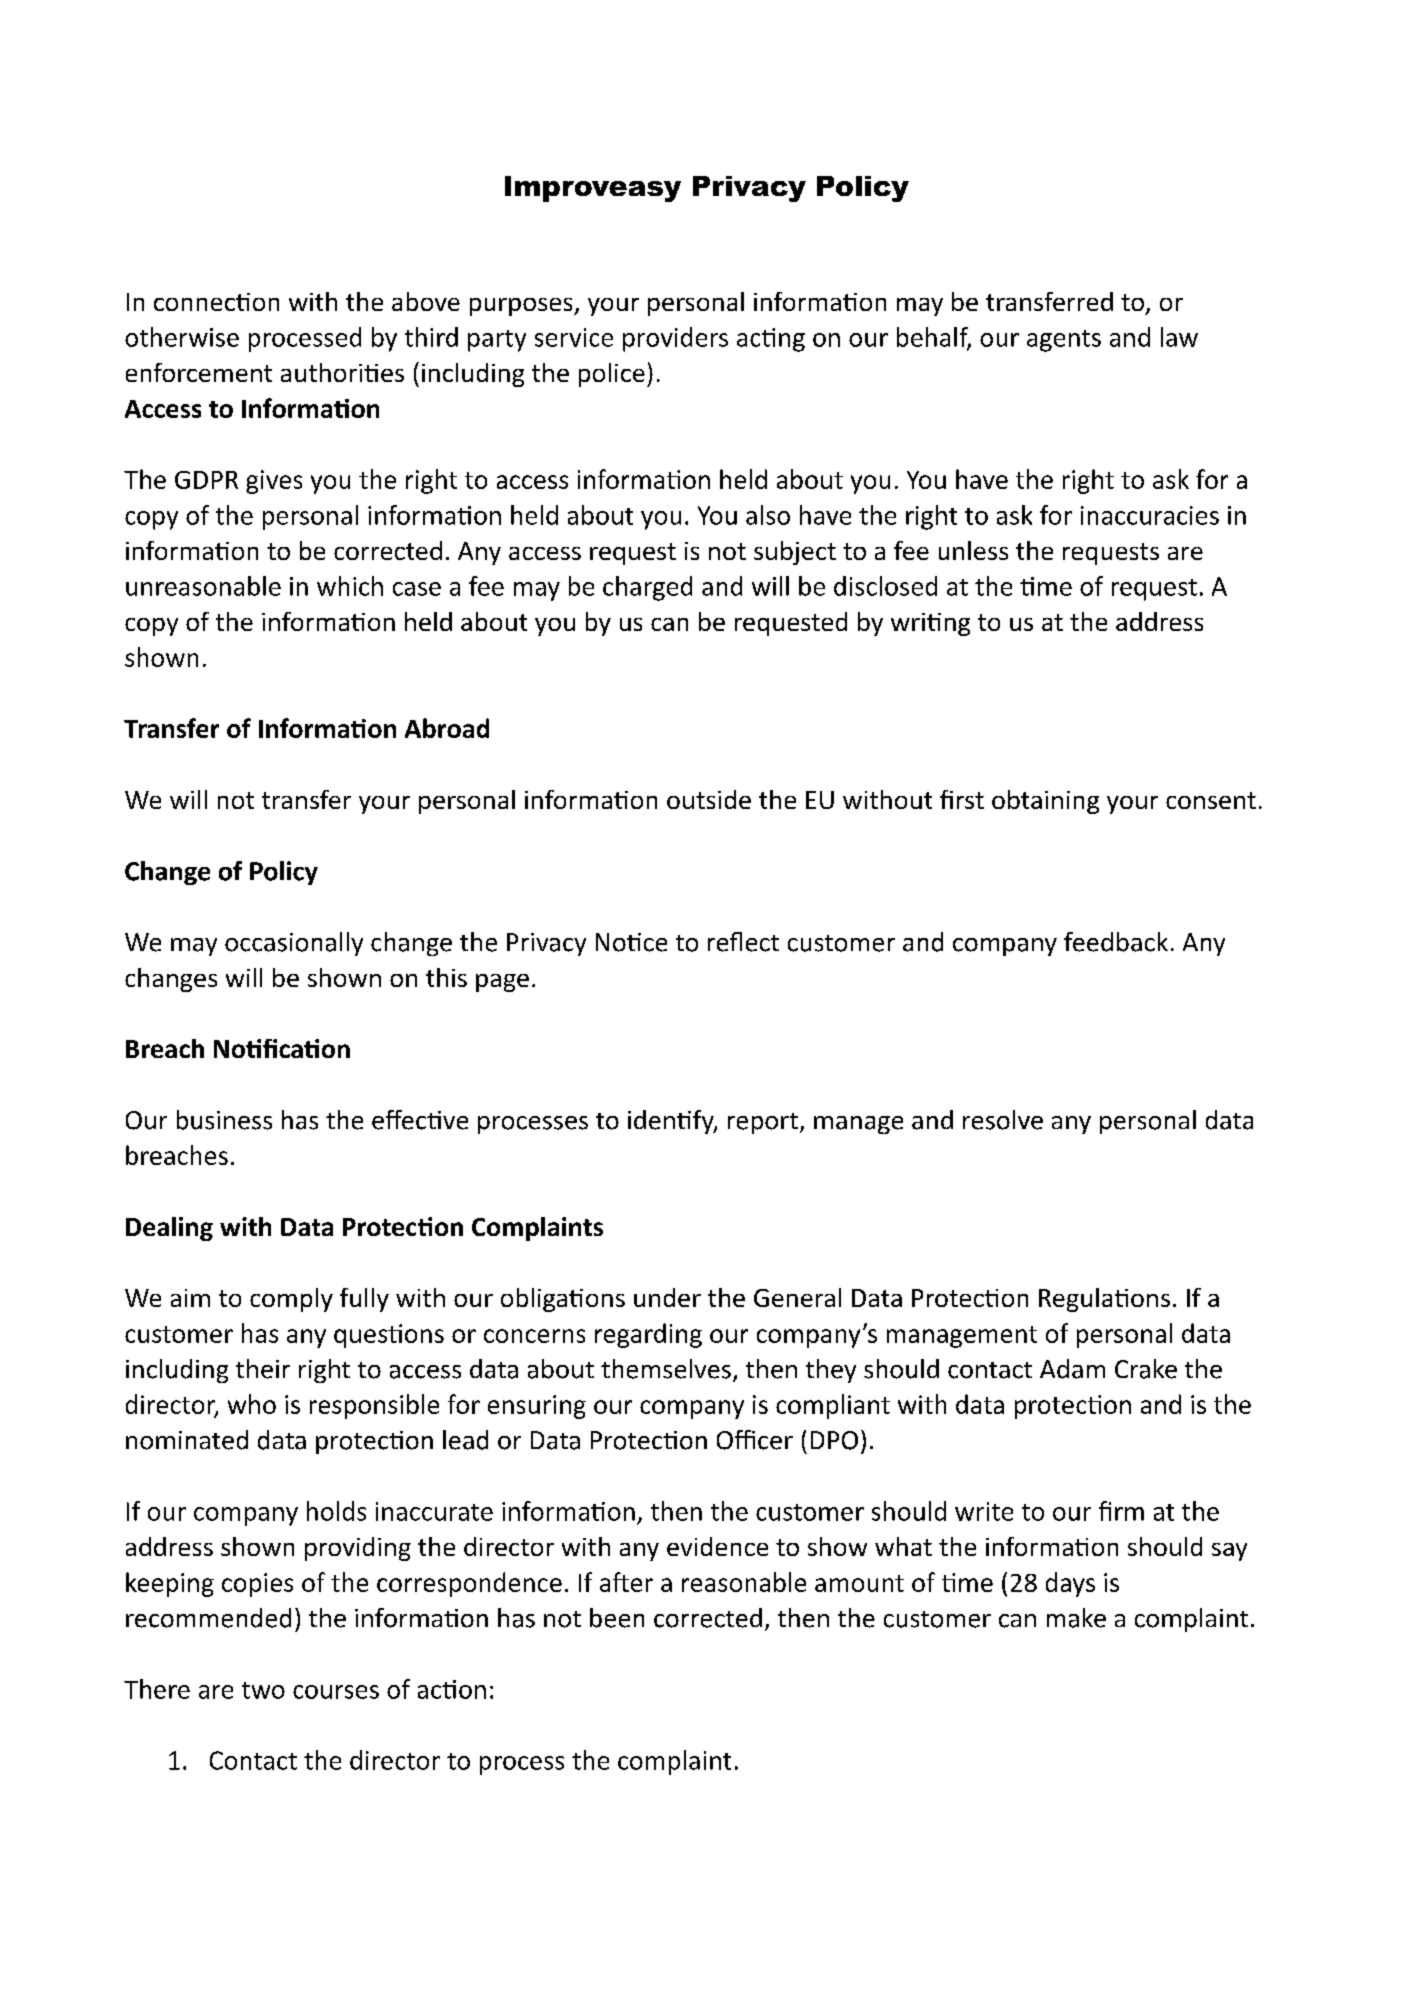 The width and height of the screenshot is (1411, 1997). Describe the element at coordinates (617, 1618) in the screenshot. I see `been` at that location.
